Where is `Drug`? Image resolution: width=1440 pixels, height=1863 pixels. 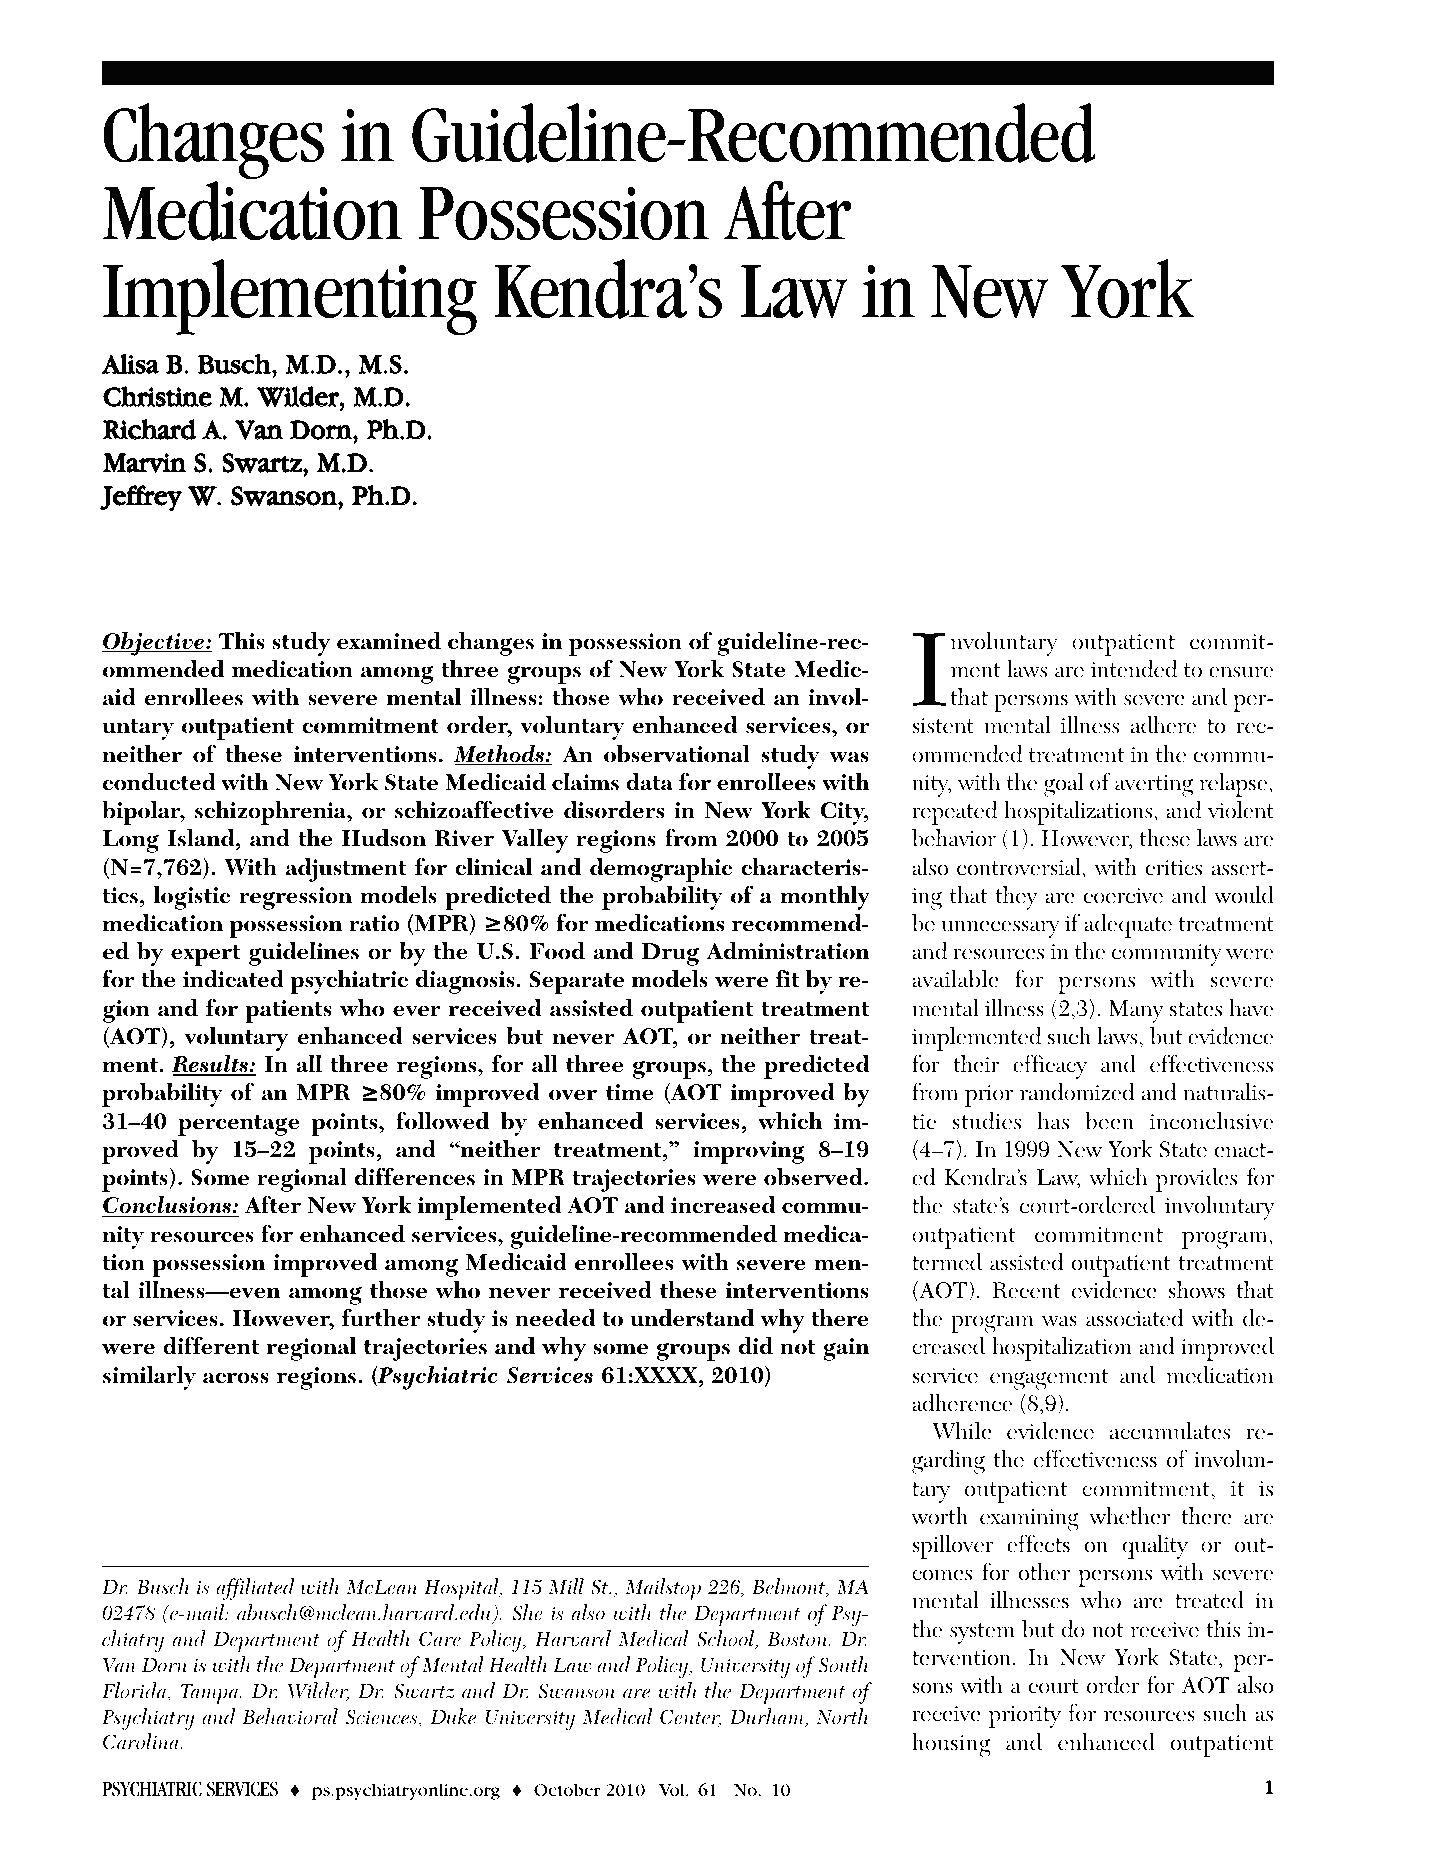
Drug is located at coordinates (670, 954).
